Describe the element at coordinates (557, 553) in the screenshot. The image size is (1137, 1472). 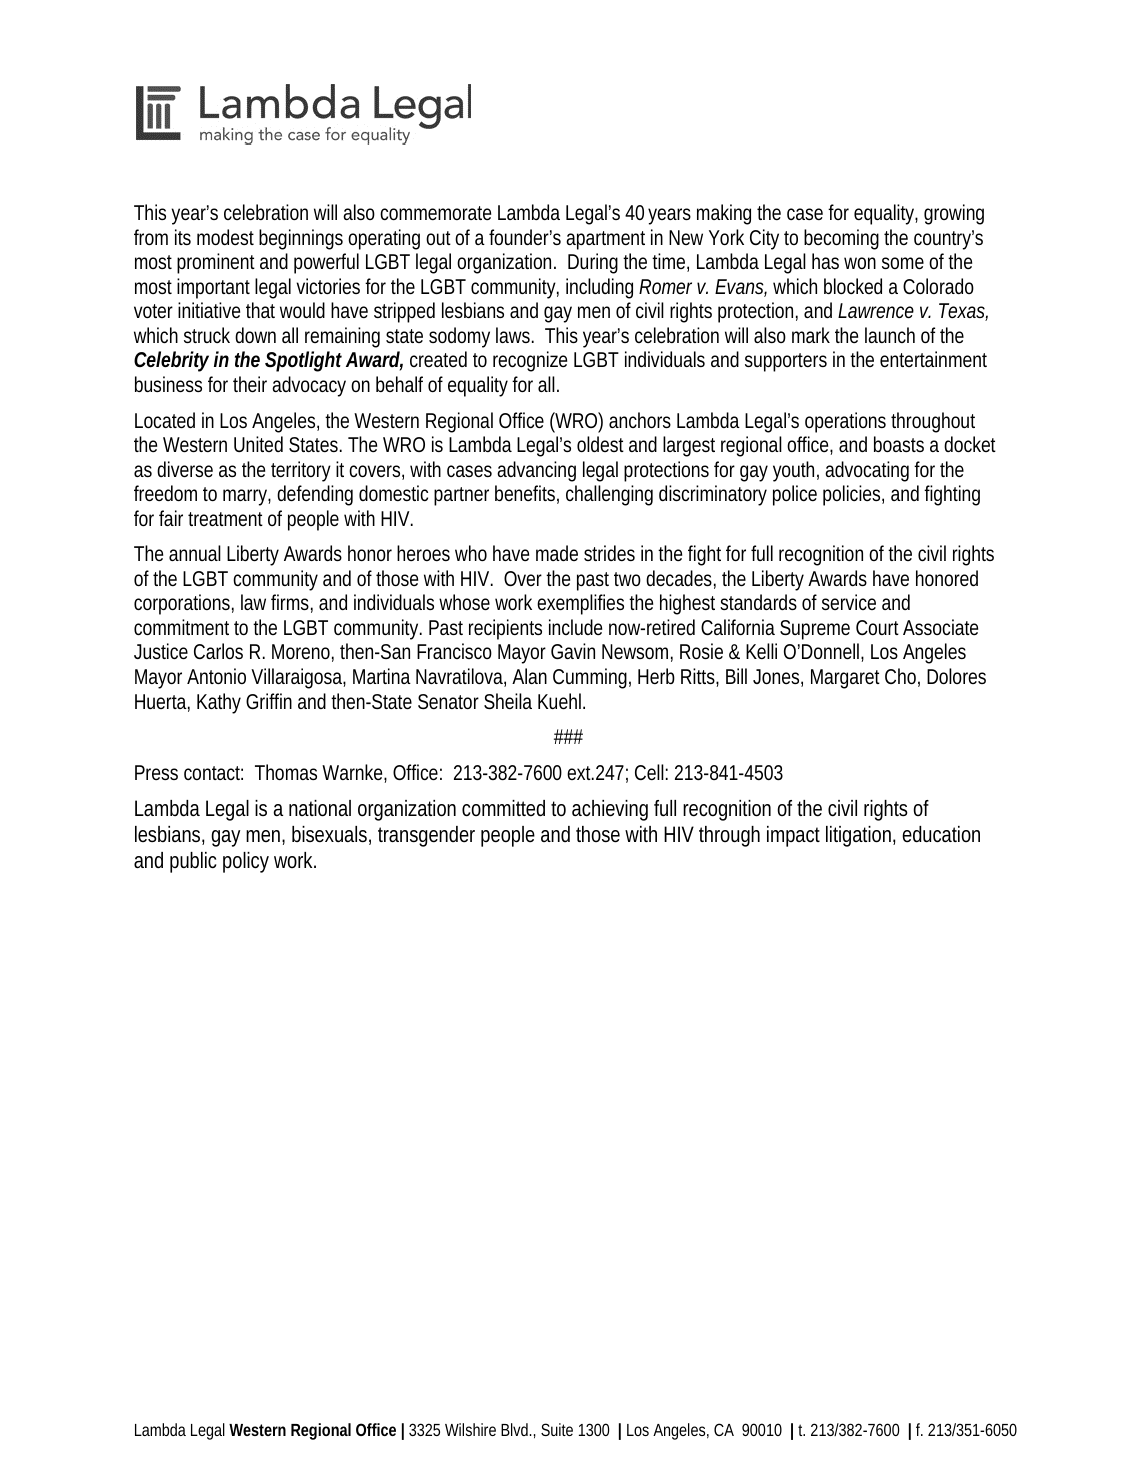
I see `made` at that location.
